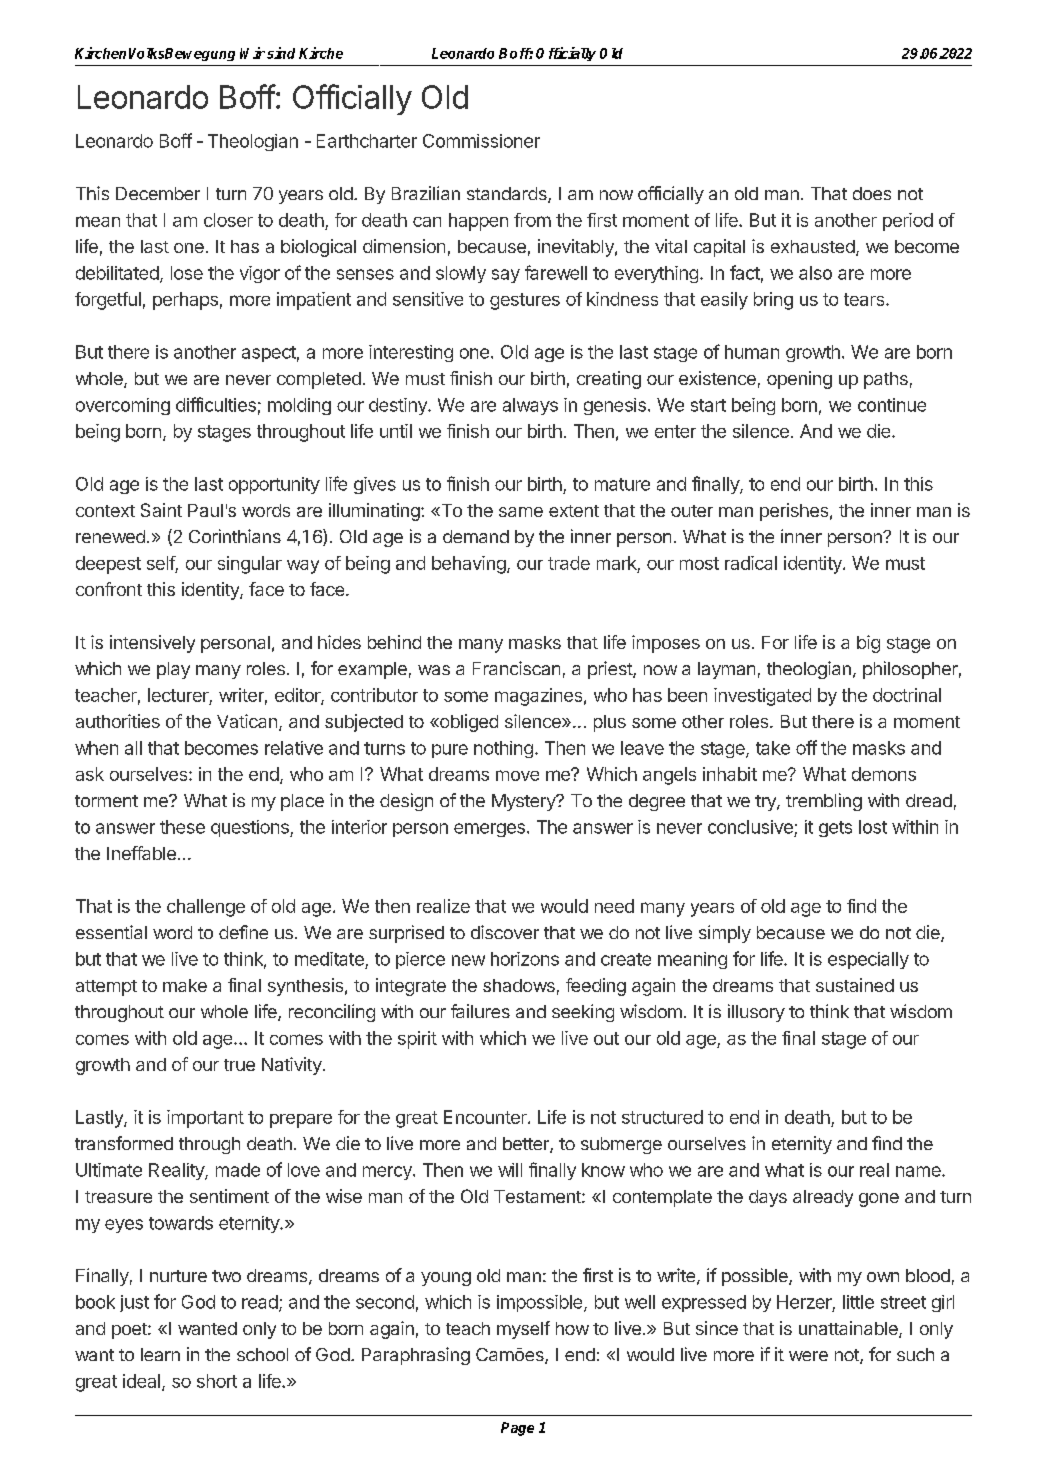  Describe the element at coordinates (517, 1429) in the page. I see `Page` at that location.
